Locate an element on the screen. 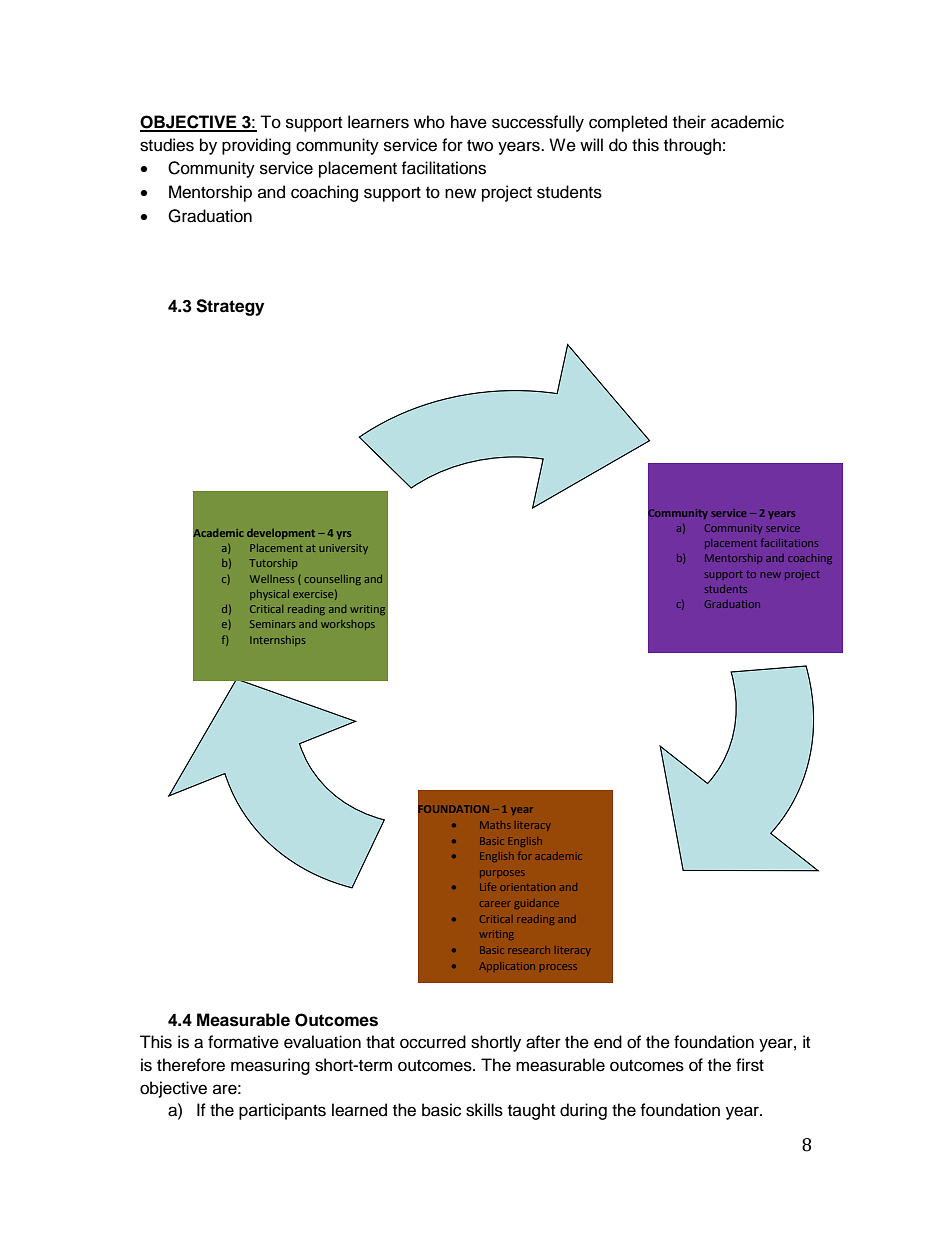  workshops is located at coordinates (348, 625).
